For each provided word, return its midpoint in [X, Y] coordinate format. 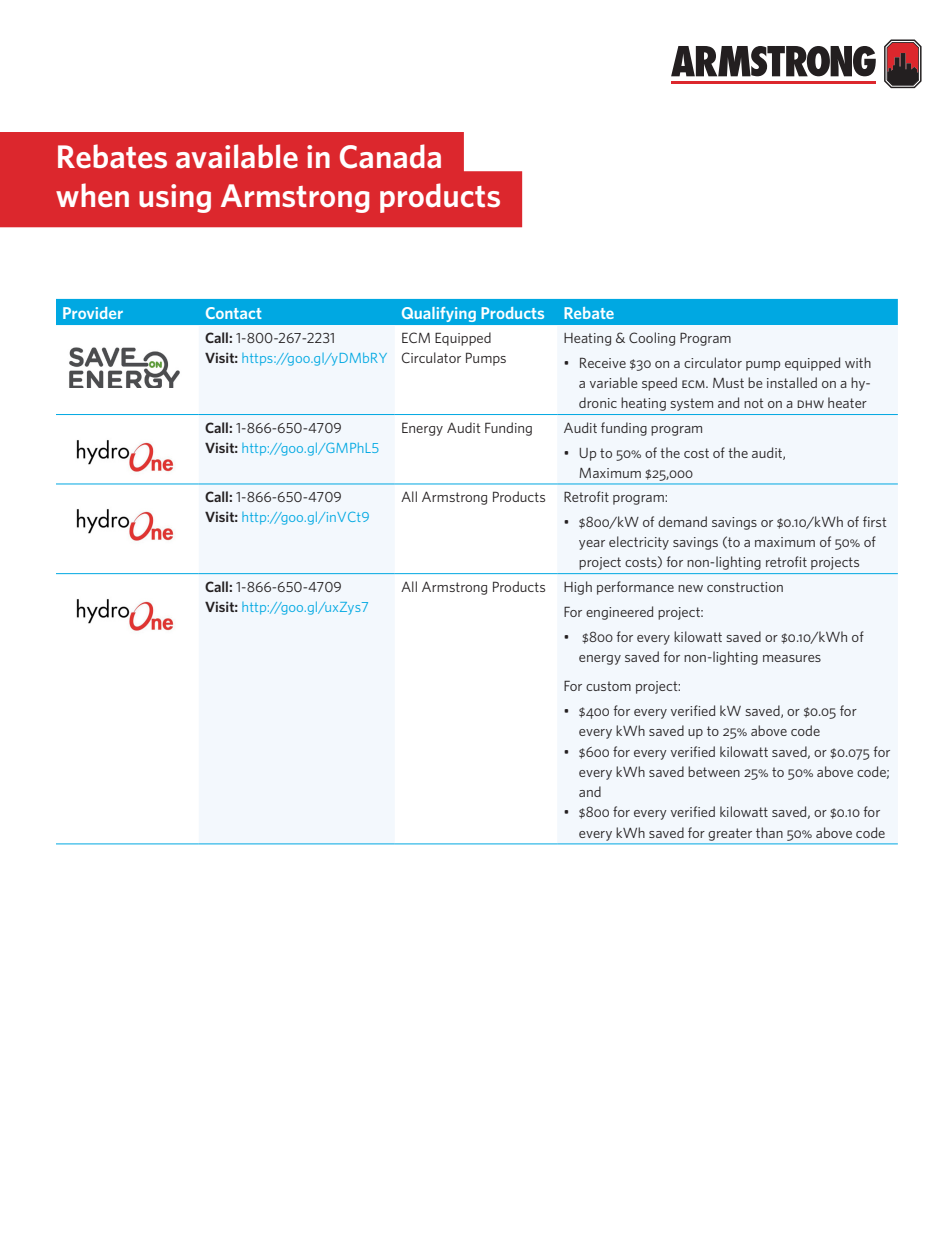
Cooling [652, 339]
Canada [390, 156]
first [875, 521]
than [769, 832]
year [592, 545]
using [175, 198]
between [714, 771]
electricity [639, 543]
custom [608, 686]
